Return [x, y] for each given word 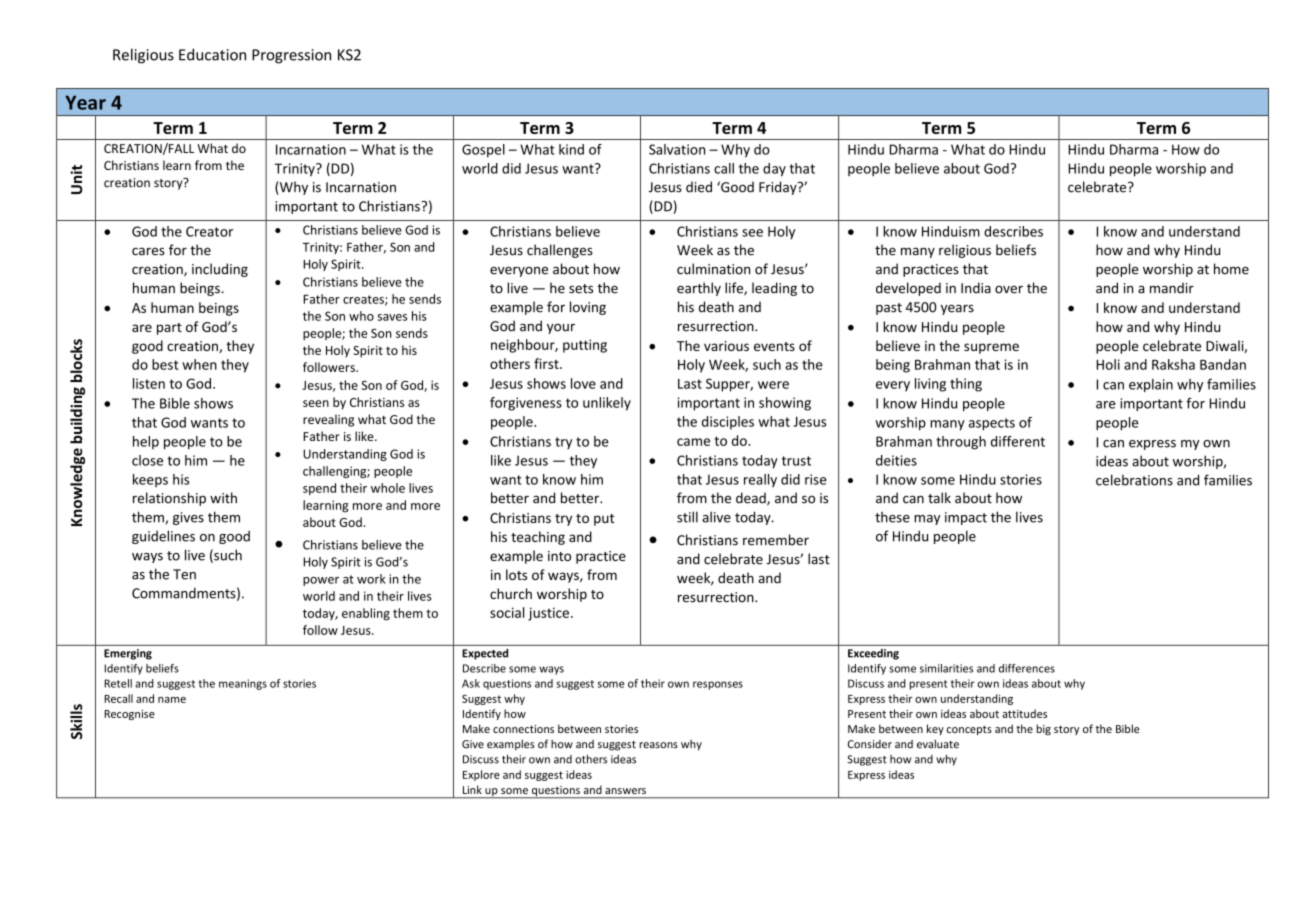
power [321, 581]
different [1018, 441]
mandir [1172, 288]
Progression [291, 56]
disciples [728, 423]
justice [548, 614]
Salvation [677, 149]
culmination [713, 269]
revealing [328, 420]
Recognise [129, 715]
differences [1027, 668]
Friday [779, 188]
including [220, 270]
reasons [658, 745]
